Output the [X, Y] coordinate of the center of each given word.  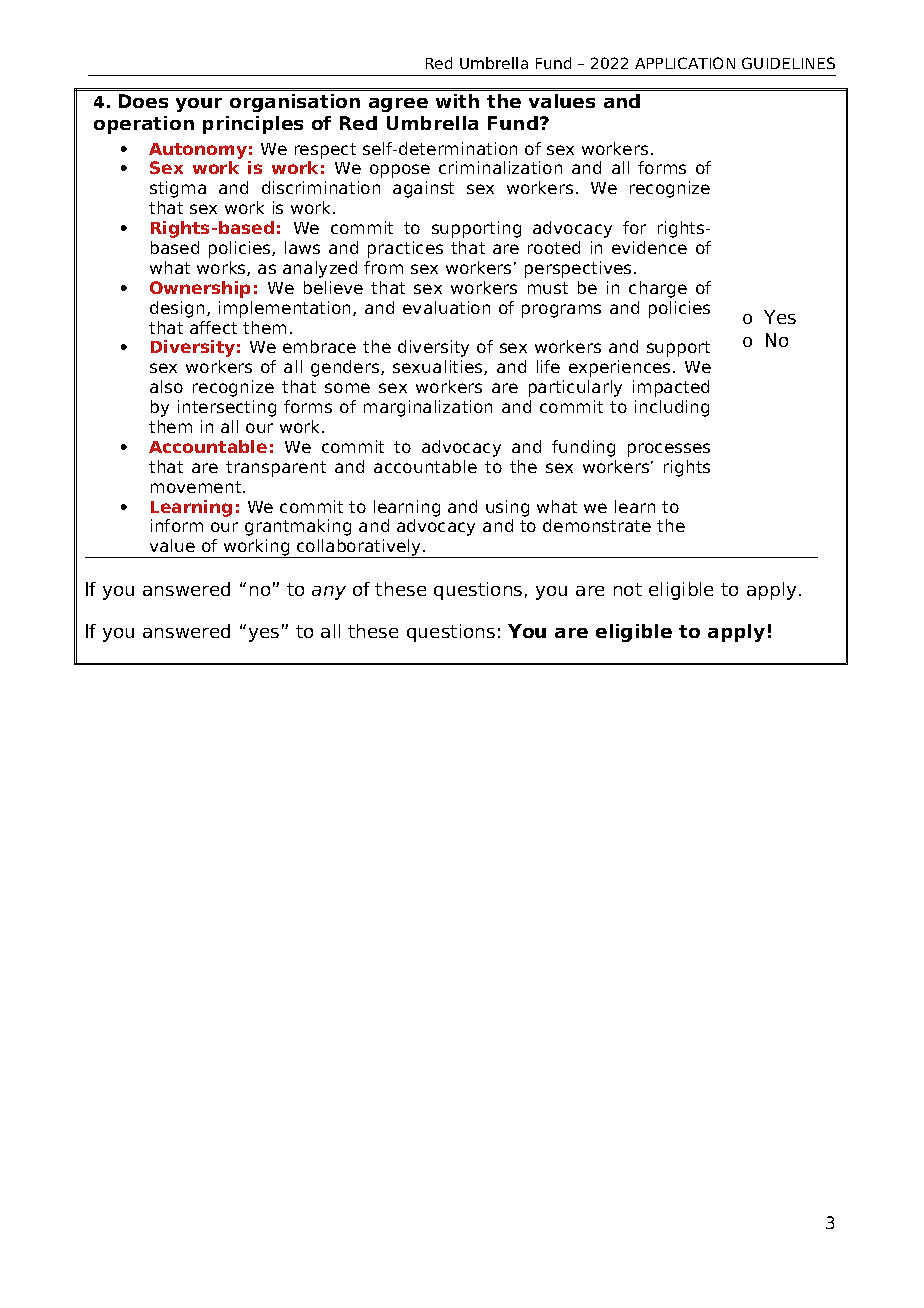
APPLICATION [685, 63]
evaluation [446, 307]
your [199, 105]
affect [213, 327]
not [628, 589]
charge [658, 289]
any [329, 593]
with [457, 101]
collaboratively [359, 548]
